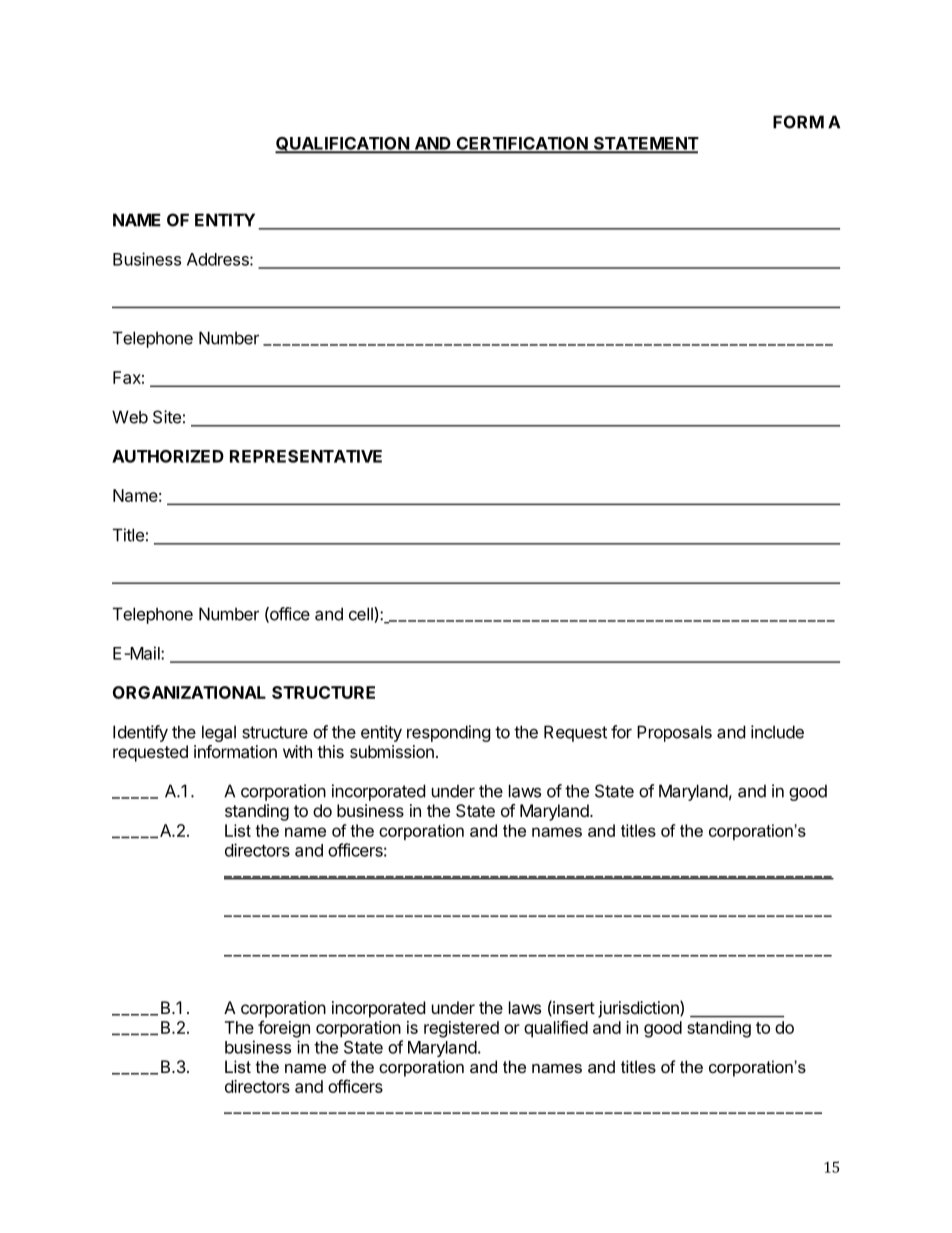 The height and width of the image is (1233, 952). Describe the element at coordinates (343, 145) in the image. I see `QUALIFICATION` at that location.
